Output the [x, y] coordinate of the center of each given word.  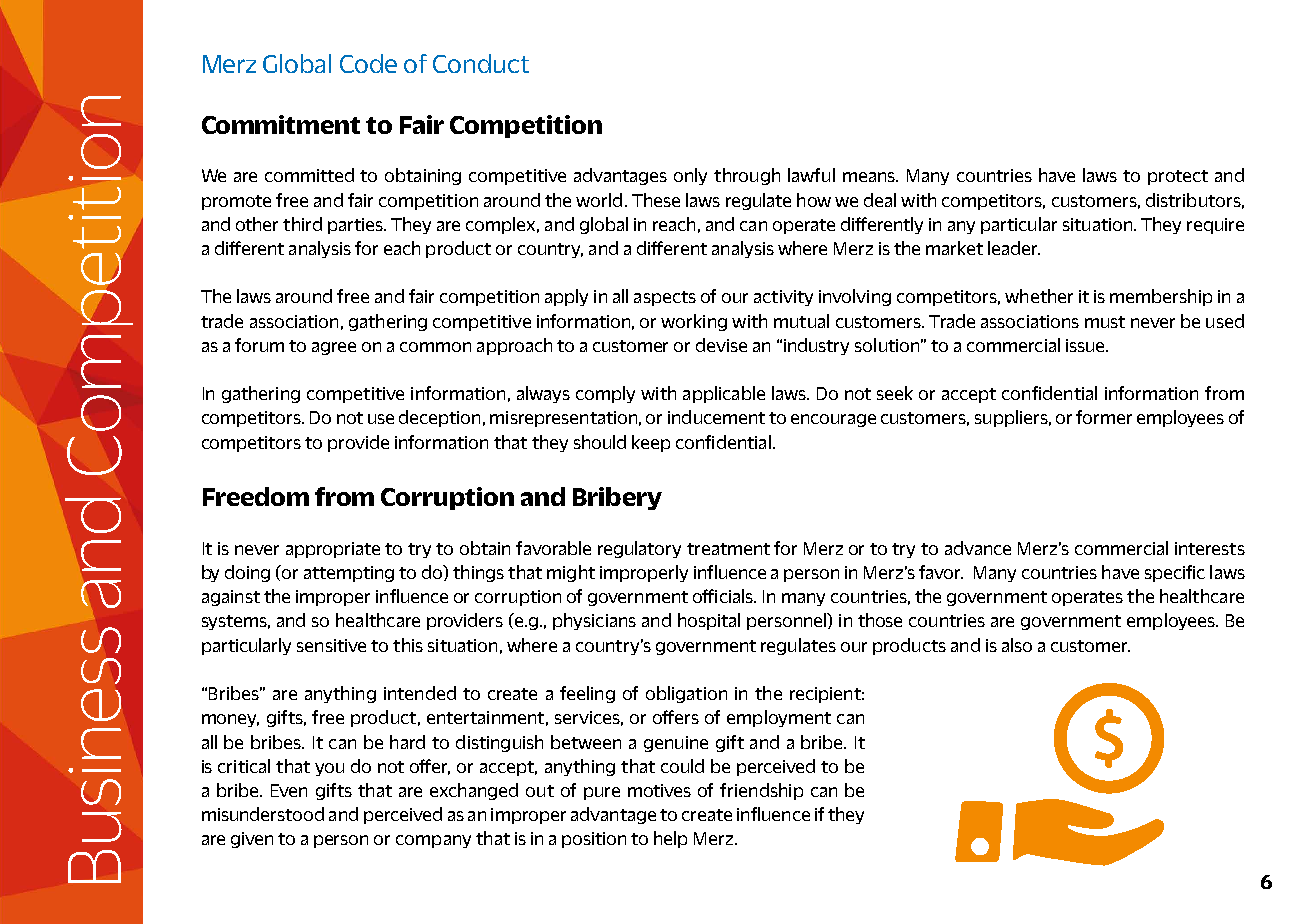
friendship [761, 791]
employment [779, 718]
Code [368, 63]
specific [1175, 573]
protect [1178, 177]
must [1105, 322]
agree [334, 348]
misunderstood [263, 814]
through [747, 176]
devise [721, 345]
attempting [349, 574]
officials [724, 596]
